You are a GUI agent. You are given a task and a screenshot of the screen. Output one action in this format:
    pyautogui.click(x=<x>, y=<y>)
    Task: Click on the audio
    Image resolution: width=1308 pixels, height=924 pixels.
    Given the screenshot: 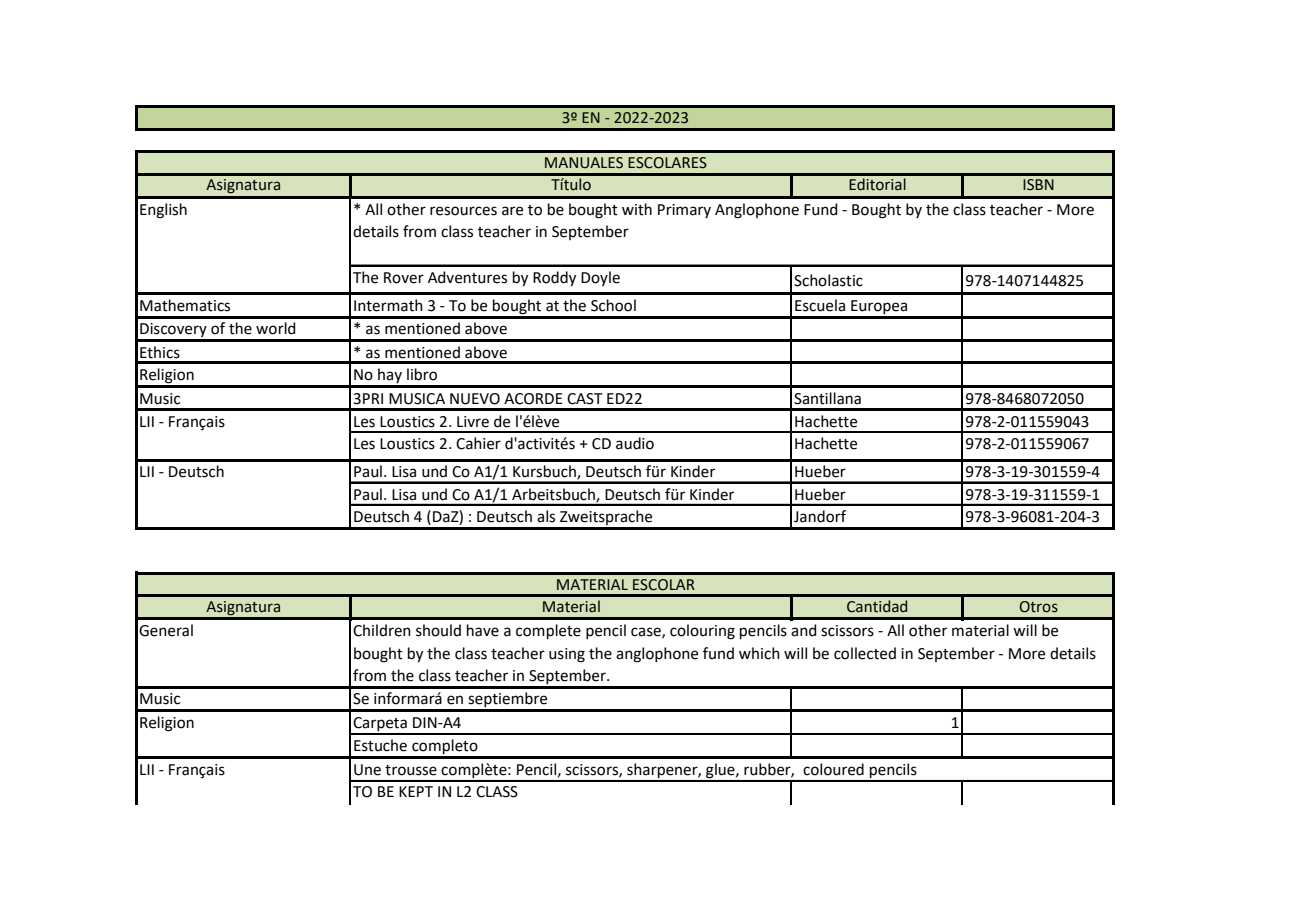 What is the action you would take?
    pyautogui.click(x=635, y=443)
